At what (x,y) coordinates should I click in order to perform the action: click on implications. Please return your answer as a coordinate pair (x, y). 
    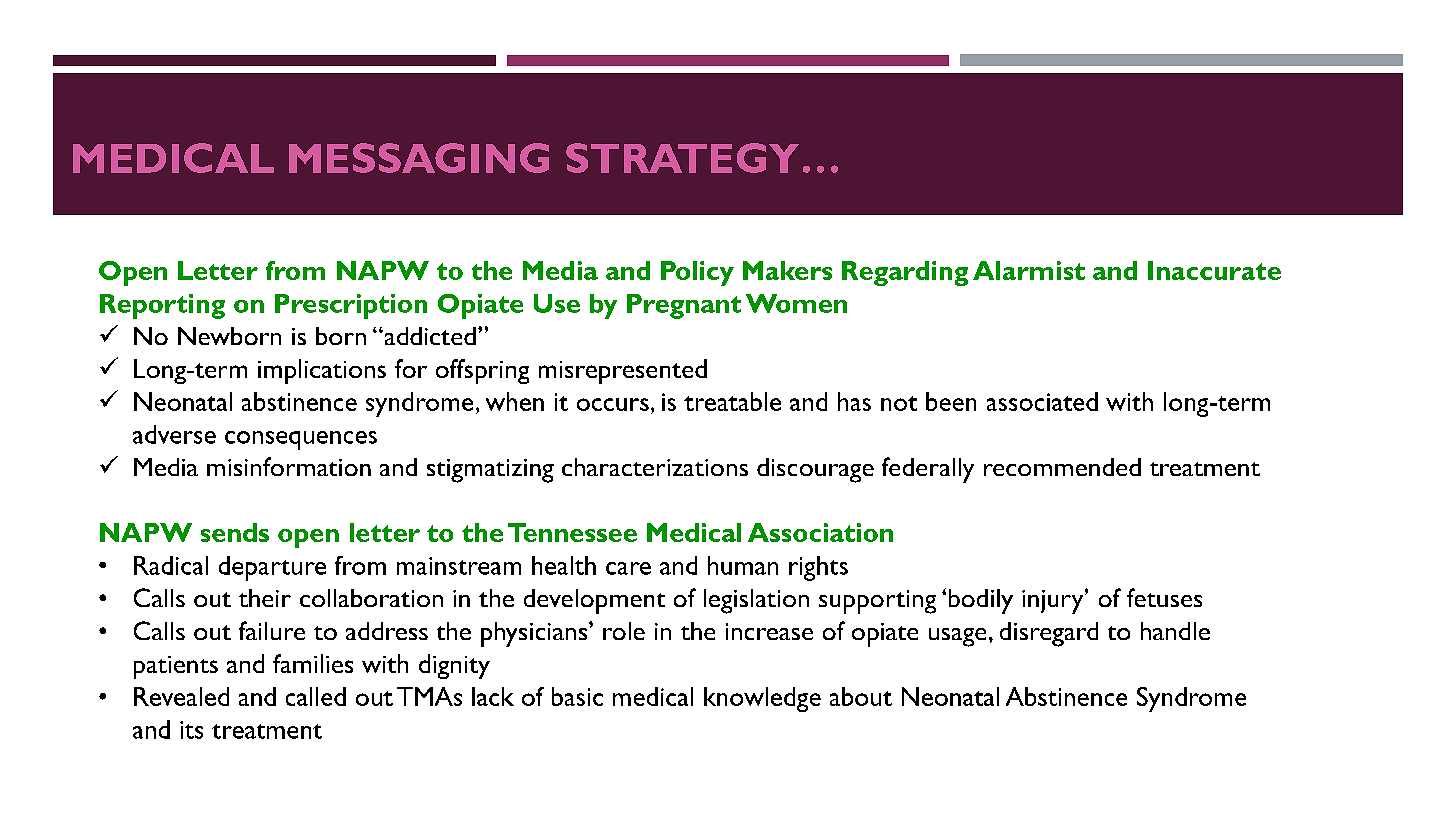
    Looking at the image, I should click on (322, 371).
